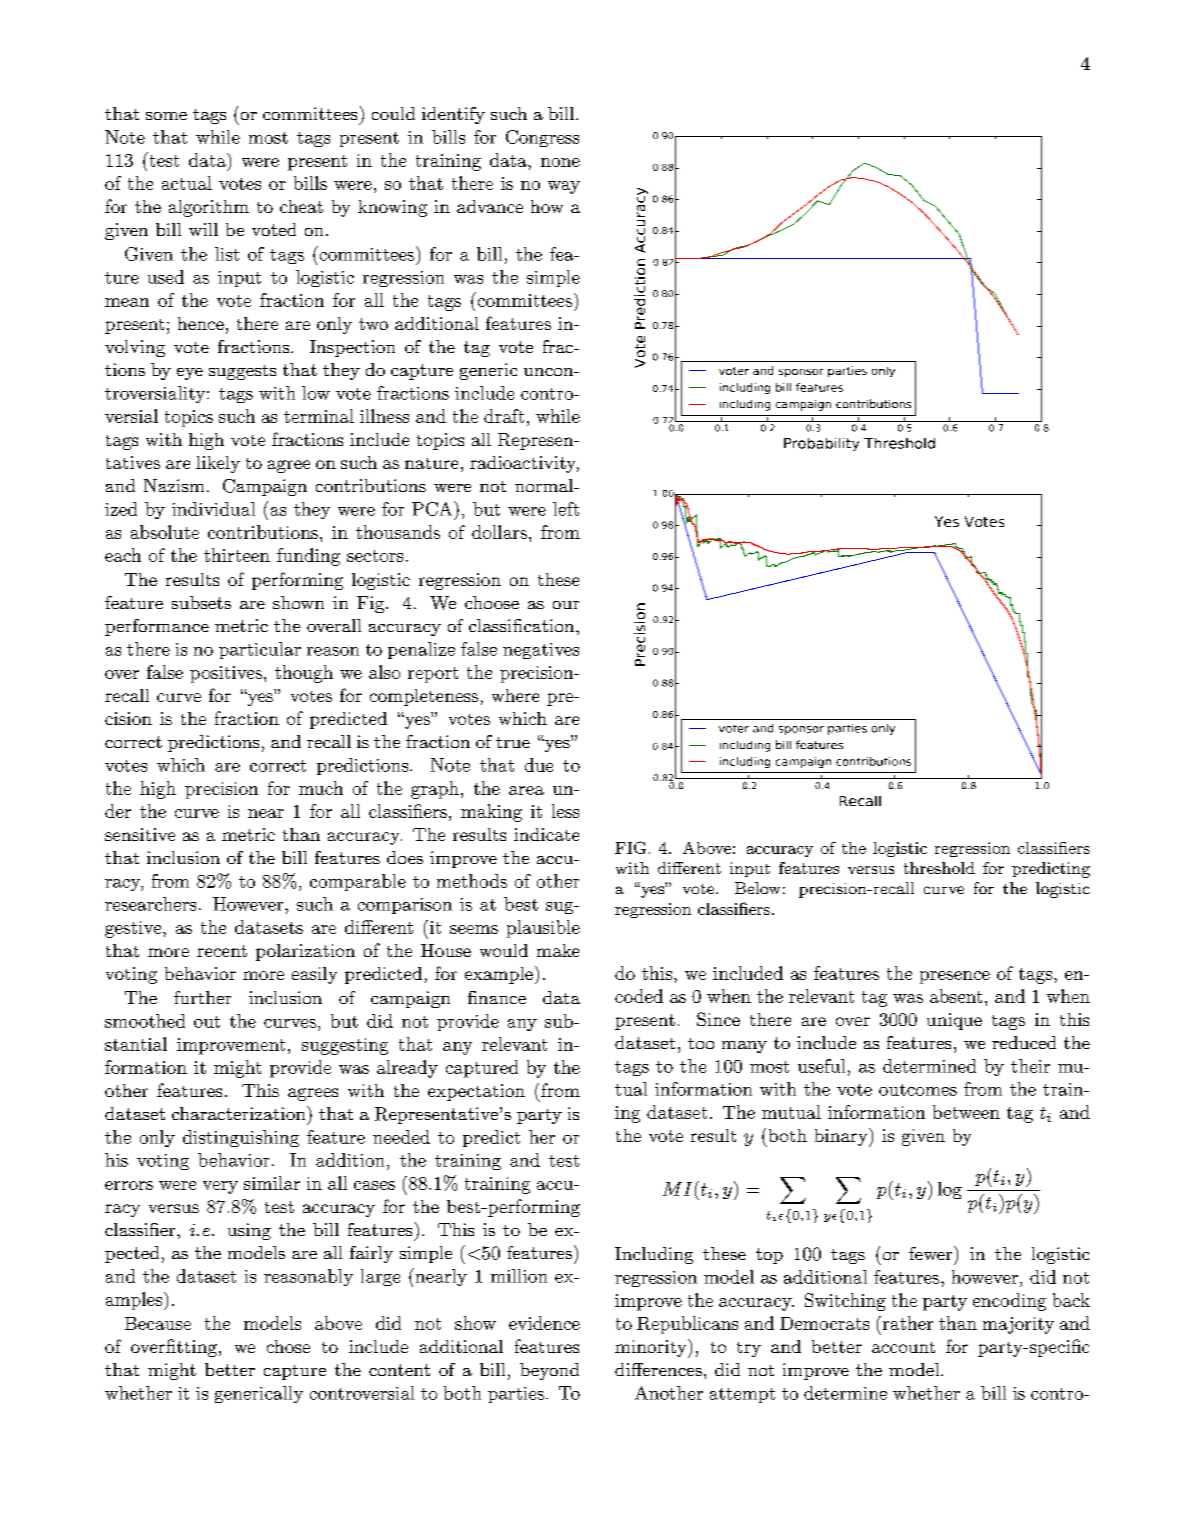 This document has width=1187, height=1536. What do you see at coordinates (566, 509) in the document?
I see `left` at bounding box center [566, 509].
